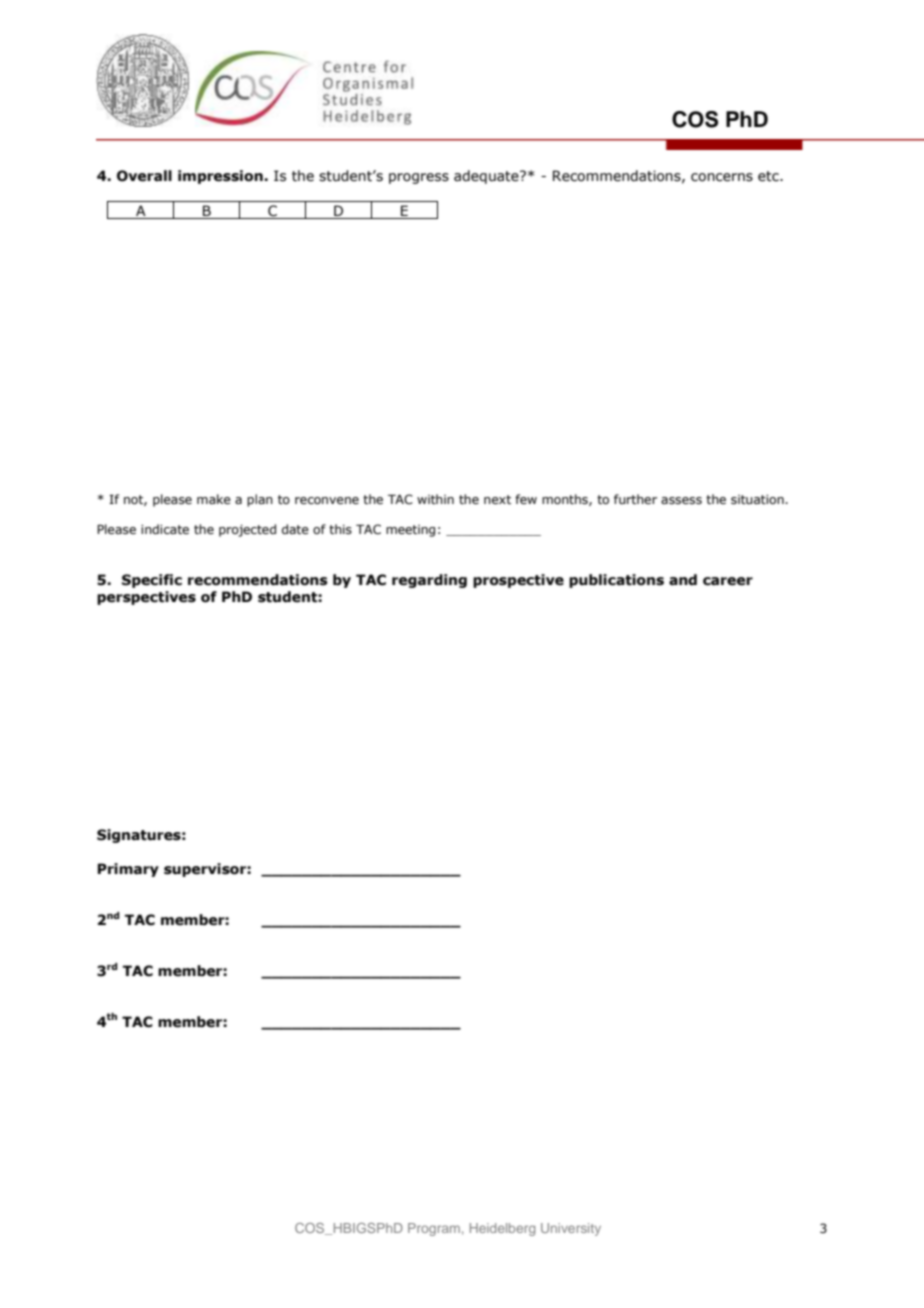  What do you see at coordinates (502, 1229) in the page?
I see `Heidelberg` at bounding box center [502, 1229].
